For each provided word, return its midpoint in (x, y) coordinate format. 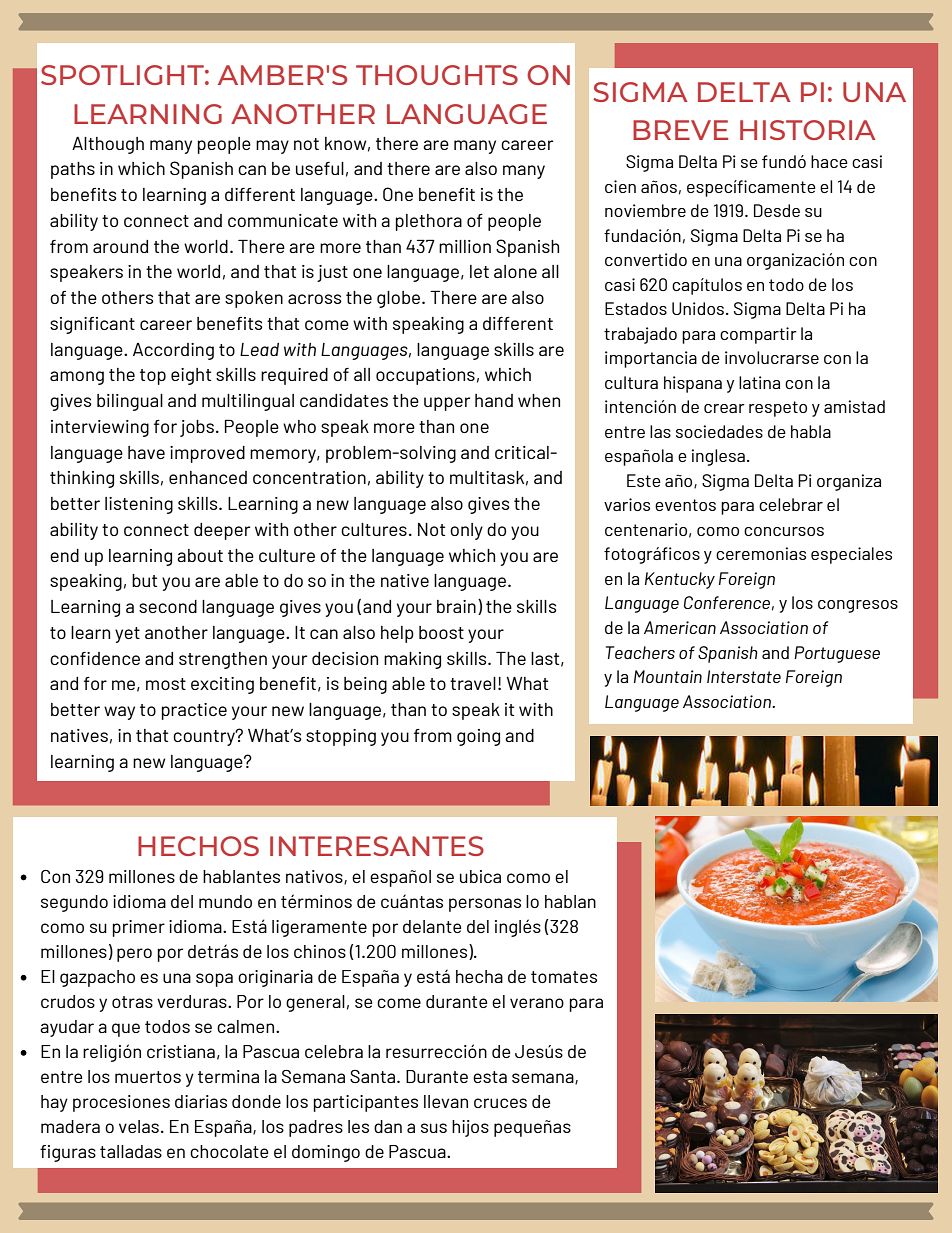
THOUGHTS (437, 75)
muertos (148, 1077)
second (168, 606)
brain (456, 606)
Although (108, 145)
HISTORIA (808, 130)
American (680, 627)
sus (434, 1128)
